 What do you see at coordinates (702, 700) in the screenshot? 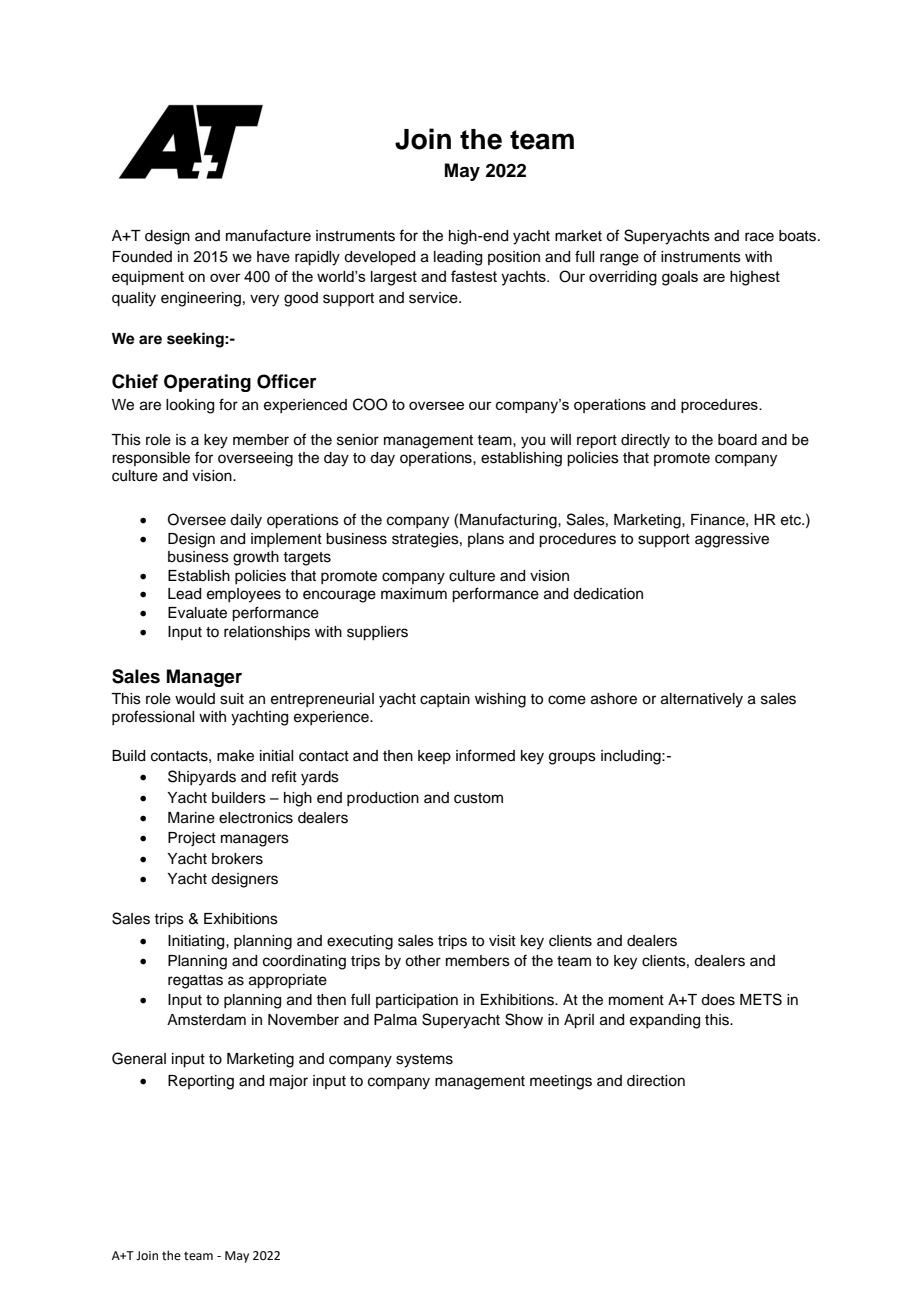
I see `alternatively` at bounding box center [702, 700].
